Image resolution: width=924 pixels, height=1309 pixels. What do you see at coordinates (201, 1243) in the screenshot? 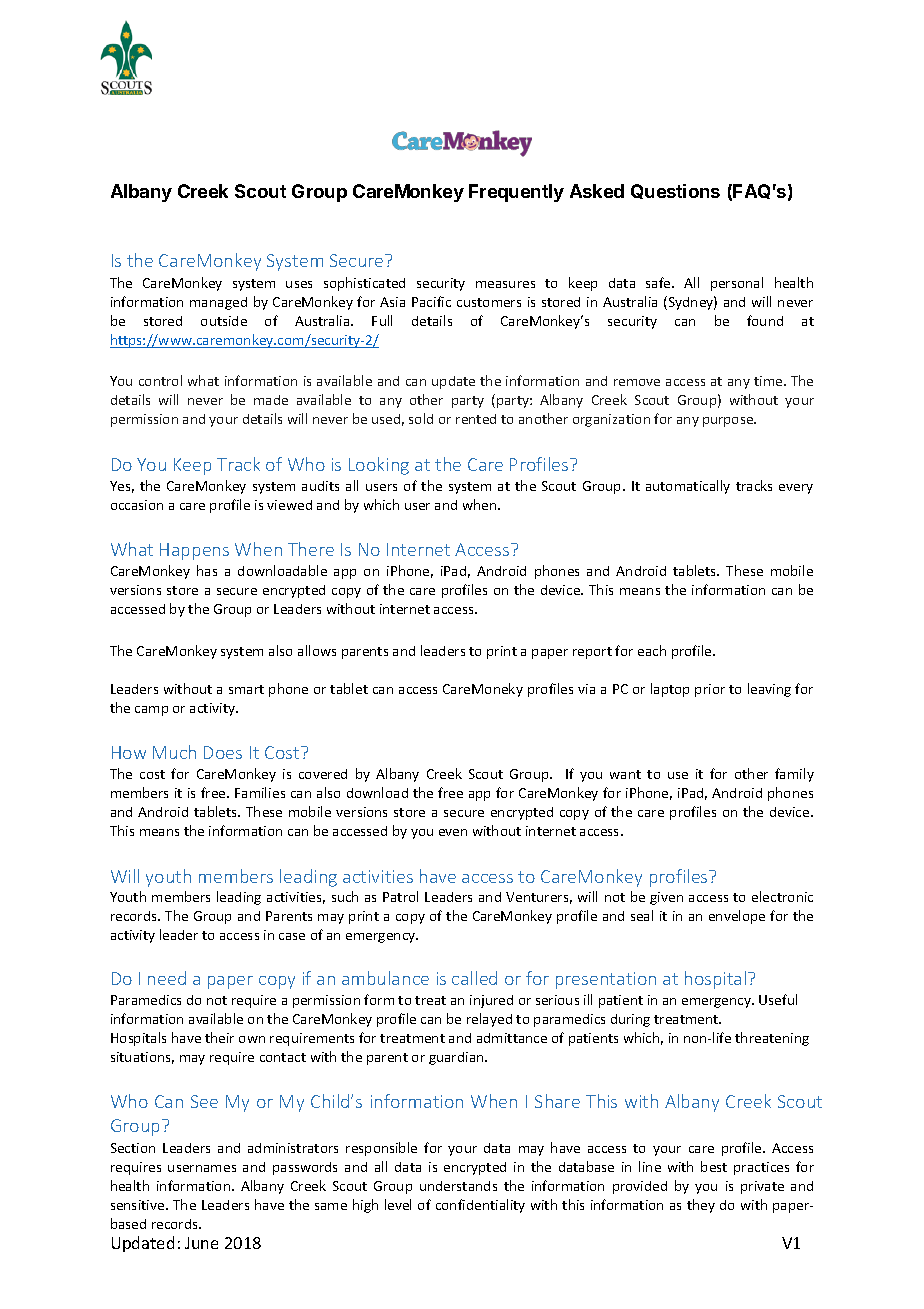
I see `June` at bounding box center [201, 1243].
